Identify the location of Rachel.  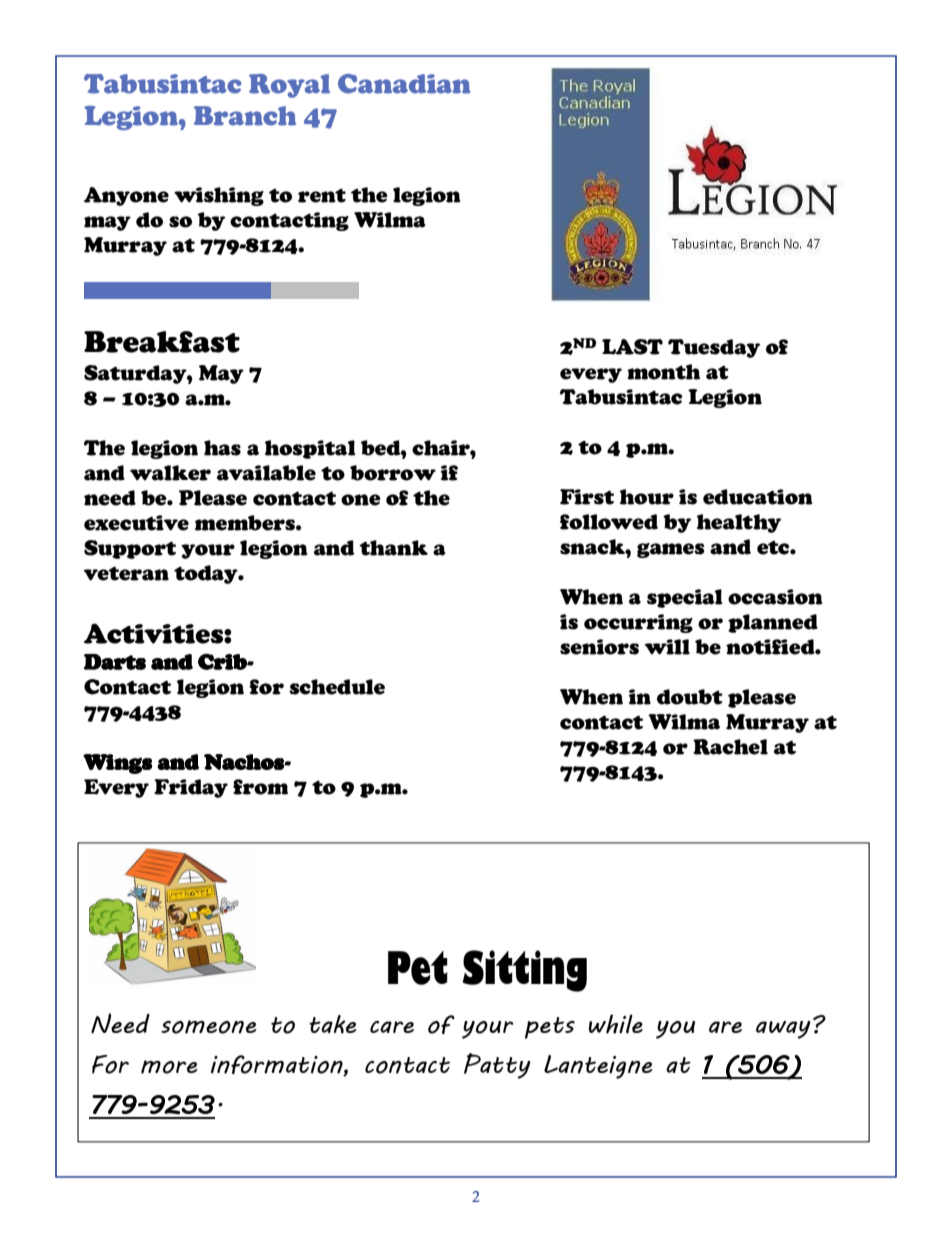
(730, 747).
